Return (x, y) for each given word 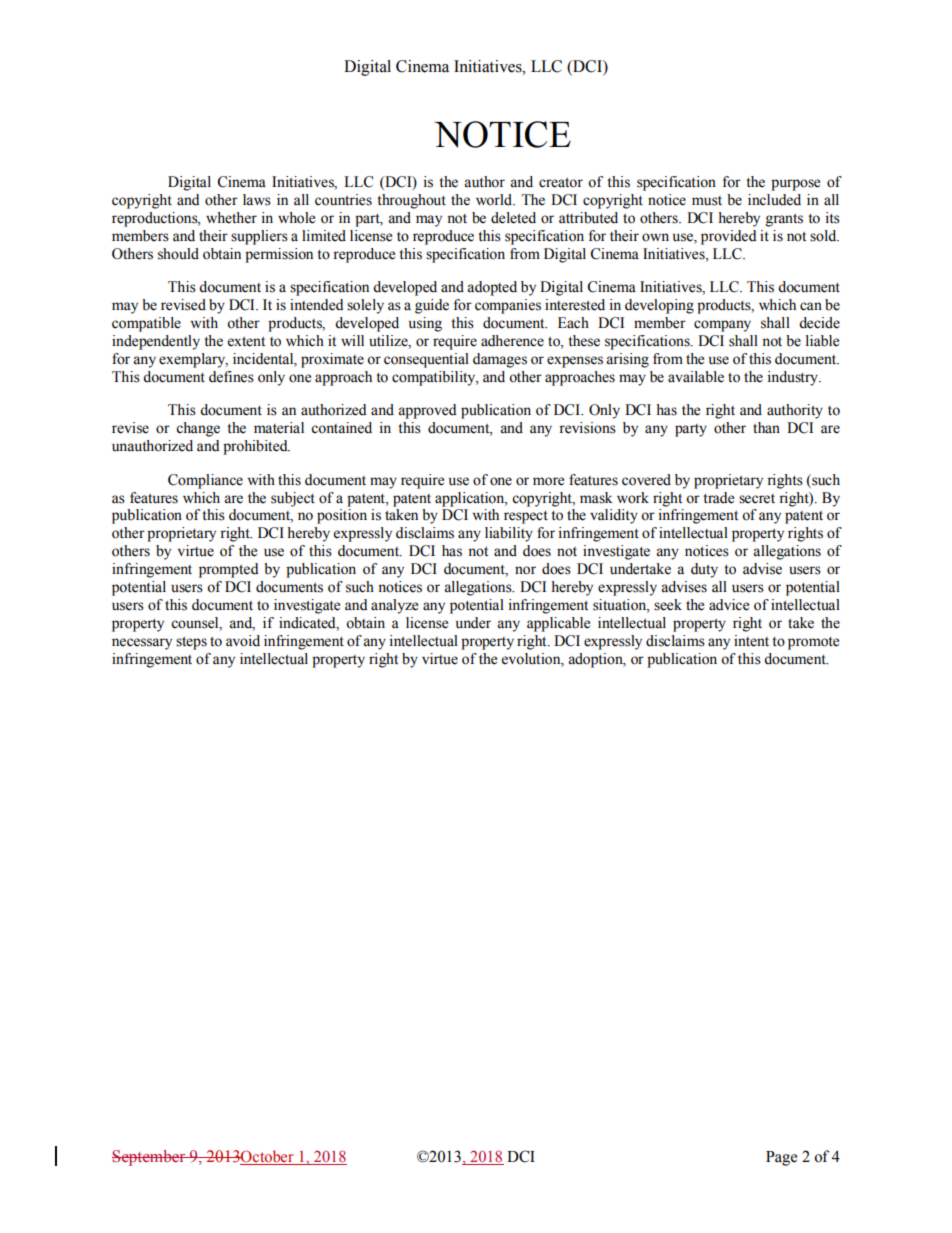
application (471, 499)
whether (231, 218)
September (150, 1158)
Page (781, 1158)
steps (191, 643)
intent (751, 641)
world (495, 200)
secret (757, 499)
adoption (596, 660)
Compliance (205, 481)
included (774, 200)
